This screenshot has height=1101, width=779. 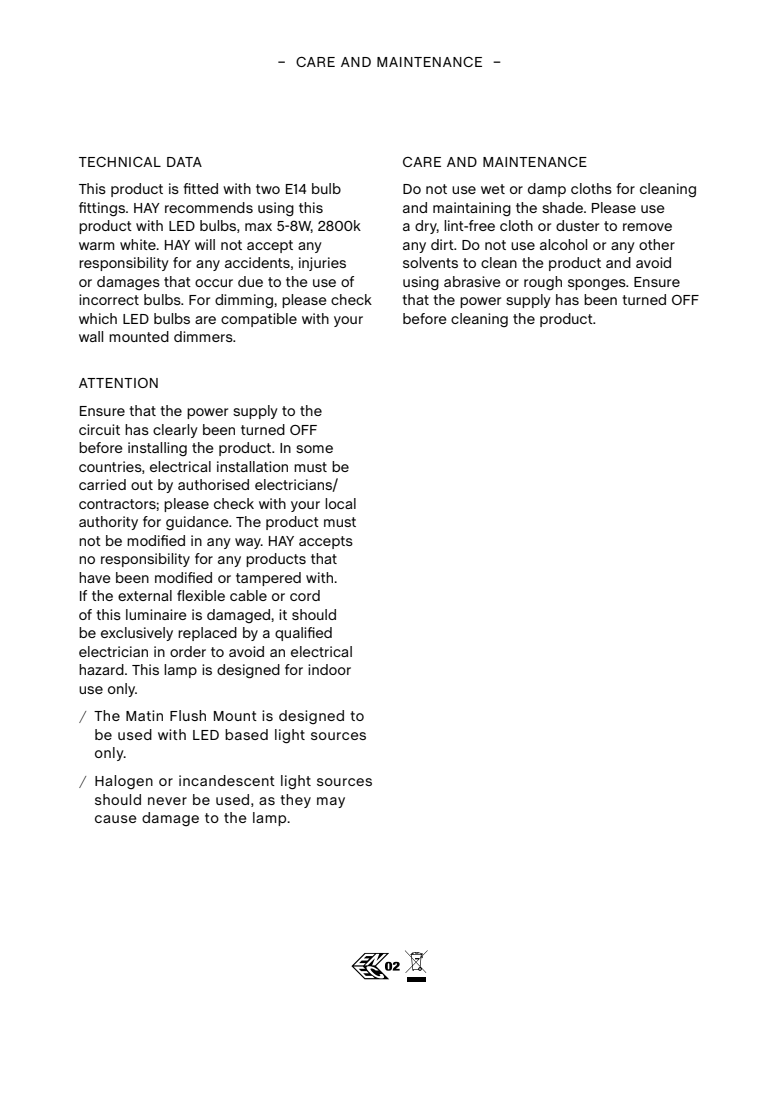 I want to click on out, so click(x=142, y=485).
